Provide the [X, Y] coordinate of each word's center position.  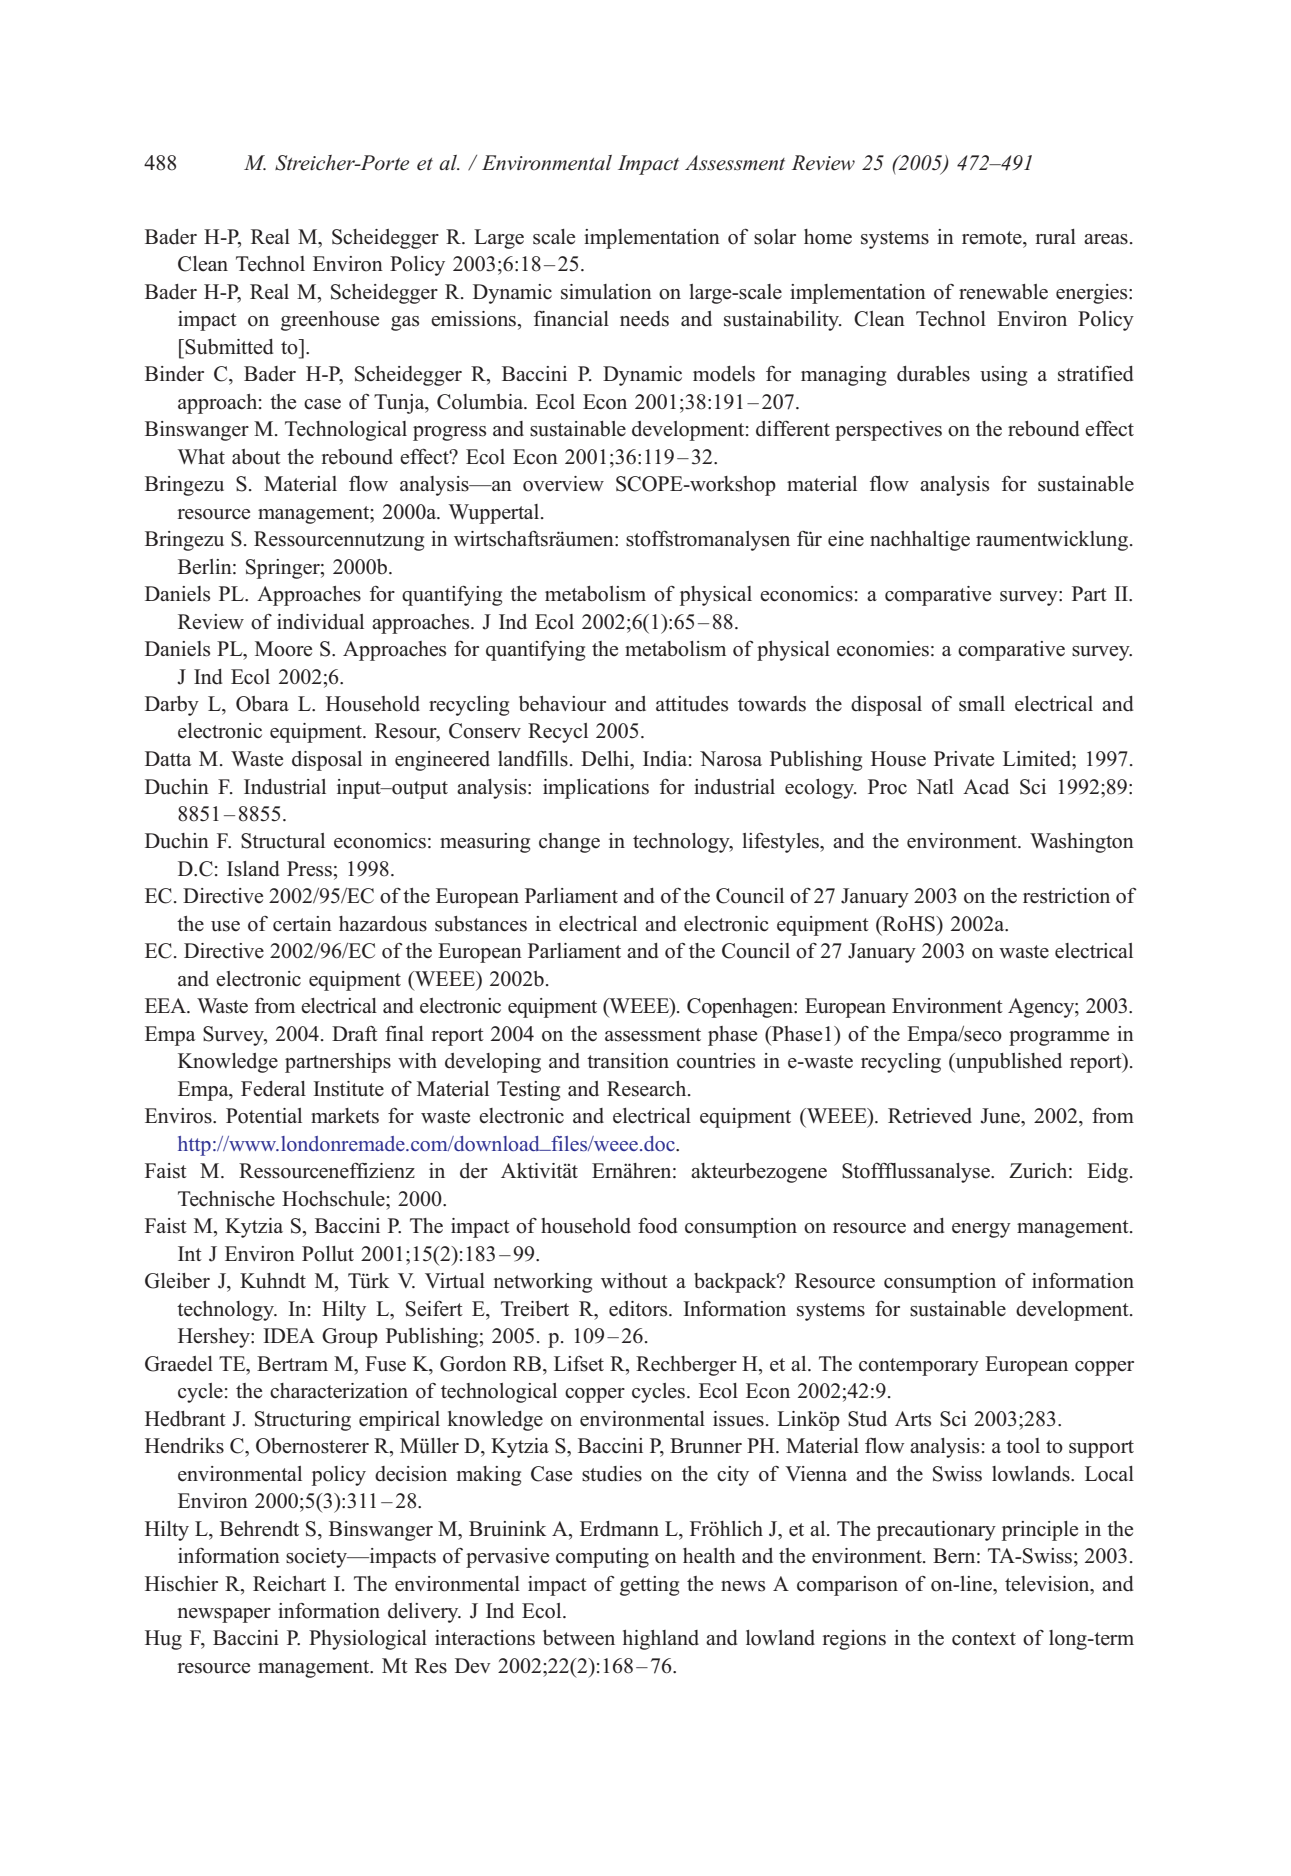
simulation [606, 292]
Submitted [228, 347]
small [982, 704]
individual [320, 622]
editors [639, 1309]
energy [981, 1230]
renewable [1003, 292]
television [1048, 1584]
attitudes [692, 704]
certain [302, 924]
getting [649, 1586]
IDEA [289, 1335]
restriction [1066, 896]
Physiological [368, 1640]
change [569, 843]
